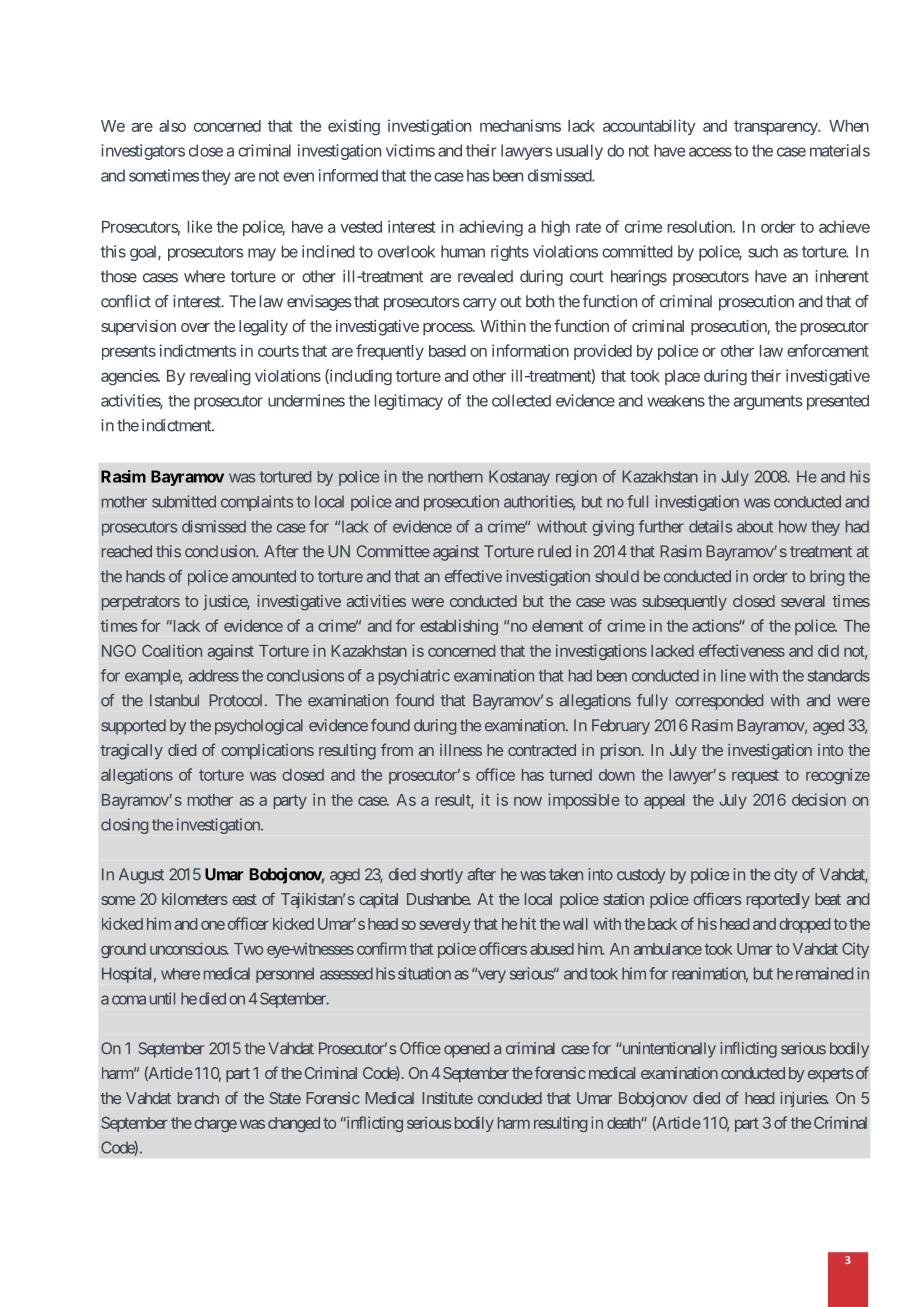  What do you see at coordinates (198, 1098) in the image?
I see `branch` at bounding box center [198, 1098].
